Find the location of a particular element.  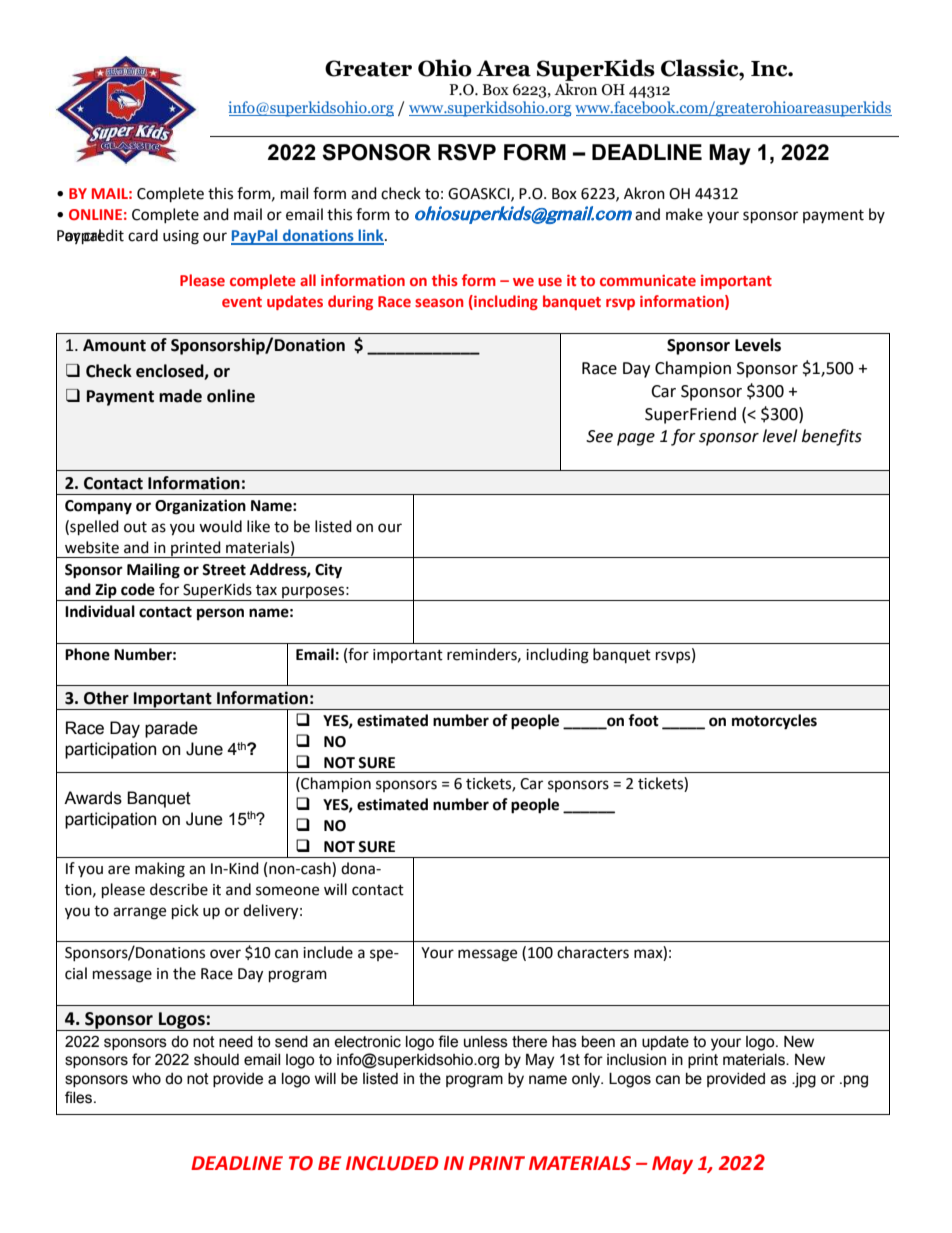

motorcycles is located at coordinates (774, 722).
